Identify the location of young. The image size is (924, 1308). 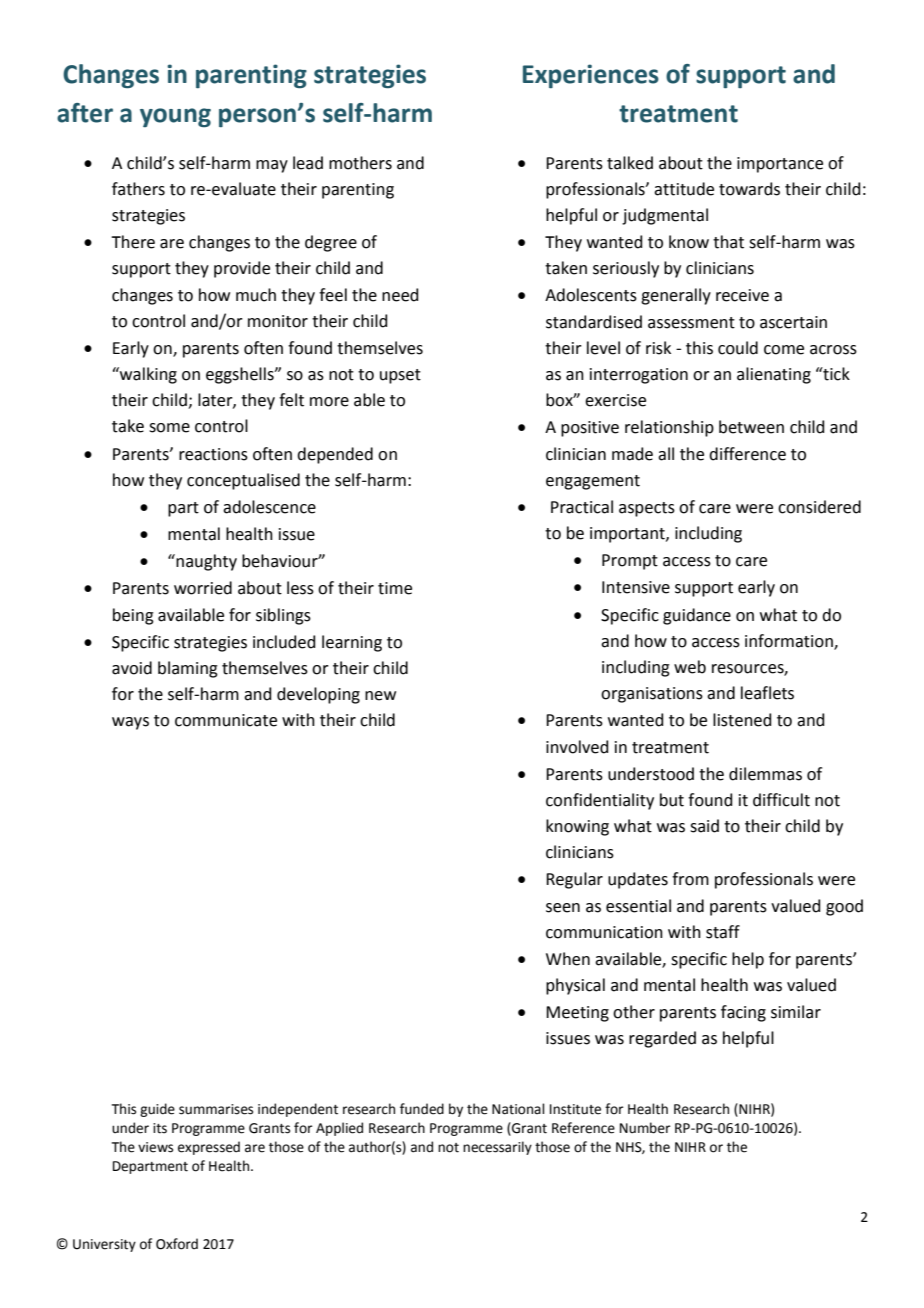
(175, 118).
